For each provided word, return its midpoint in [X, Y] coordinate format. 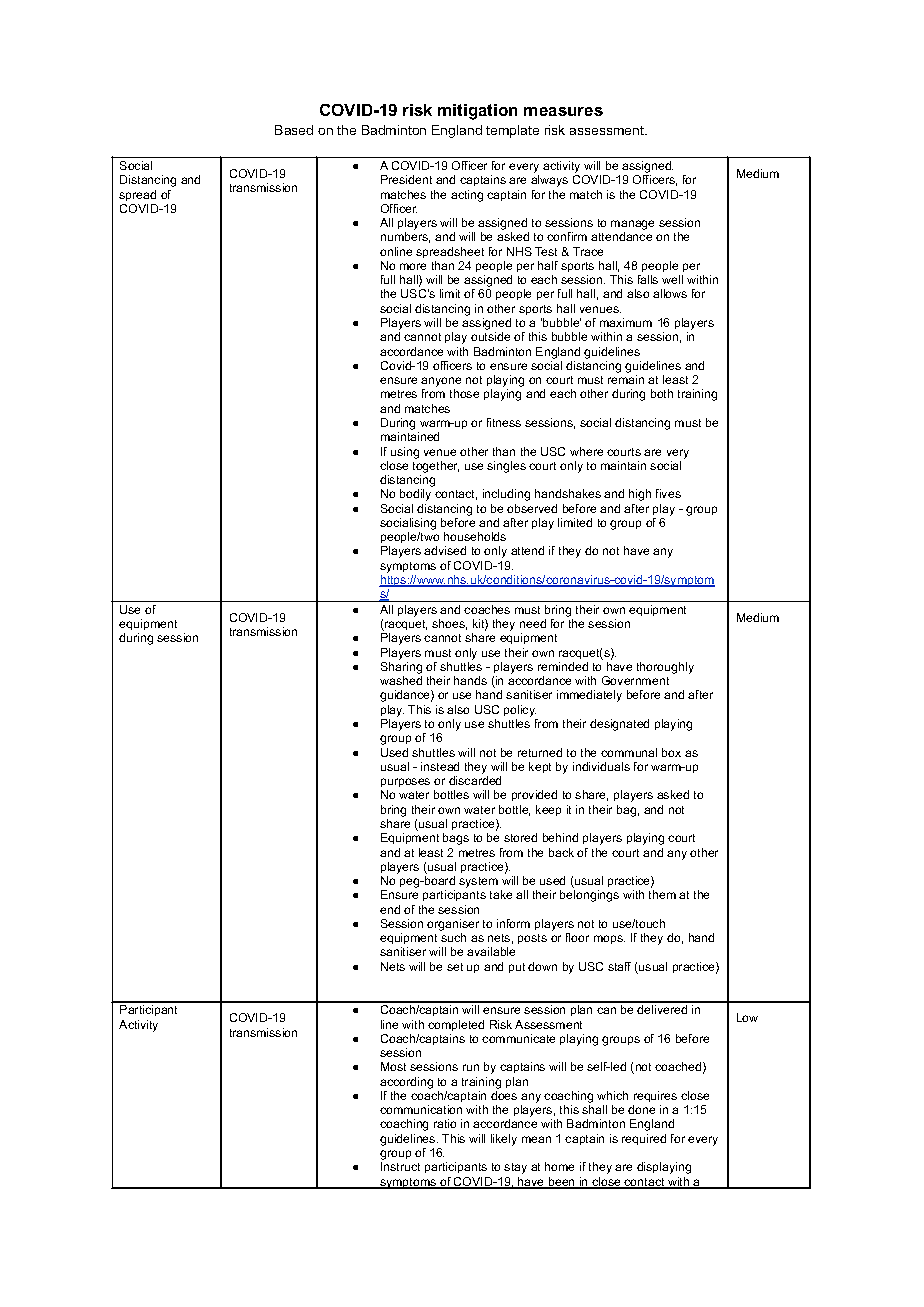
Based [294, 130]
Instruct [400, 1166]
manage [632, 226]
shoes [449, 624]
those [464, 393]
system [478, 882]
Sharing [401, 668]
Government [635, 680]
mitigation [477, 112]
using [405, 453]
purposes [405, 784]
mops [609, 939]
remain [626, 379]
